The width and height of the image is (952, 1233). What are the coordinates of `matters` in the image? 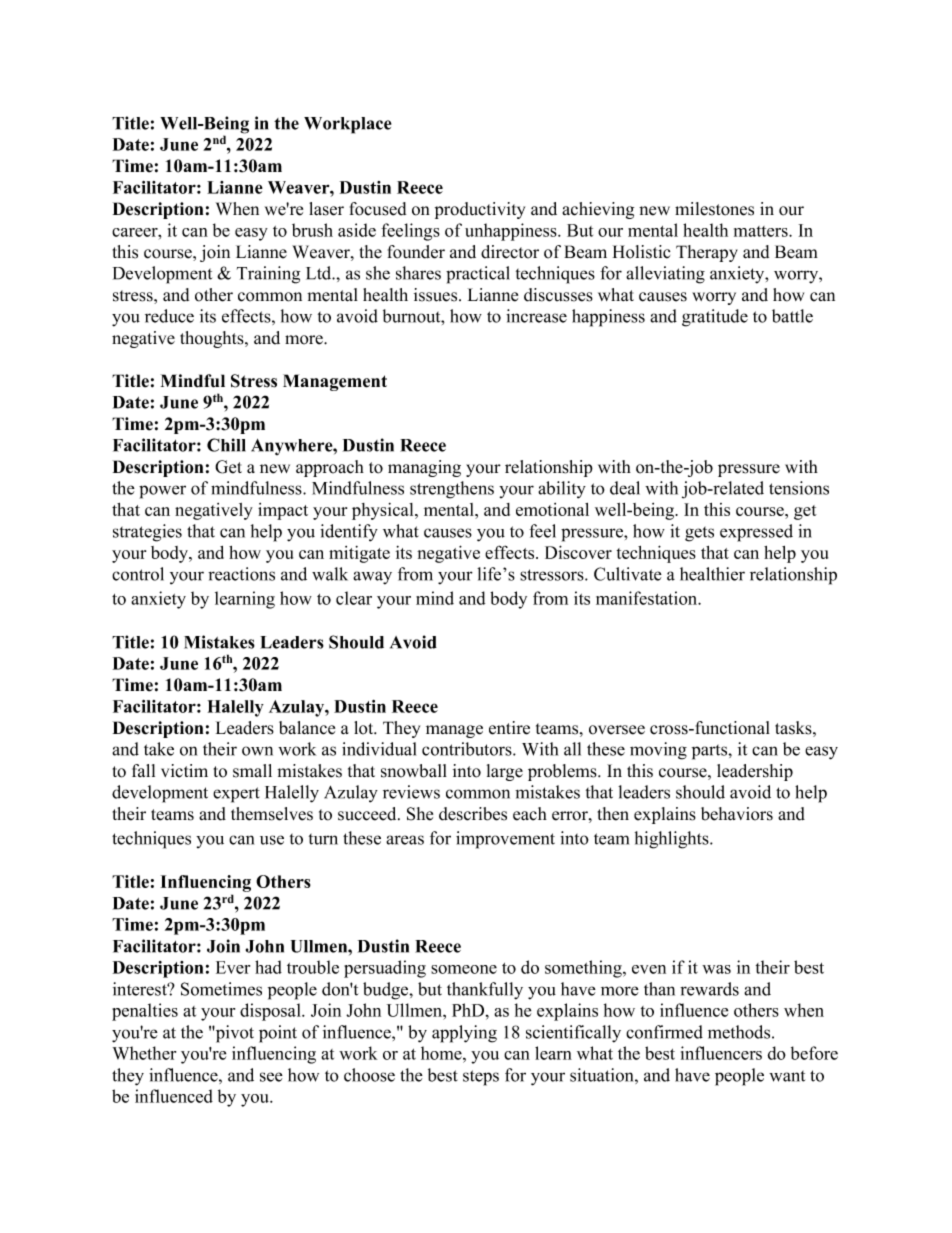 It's located at (762, 231).
